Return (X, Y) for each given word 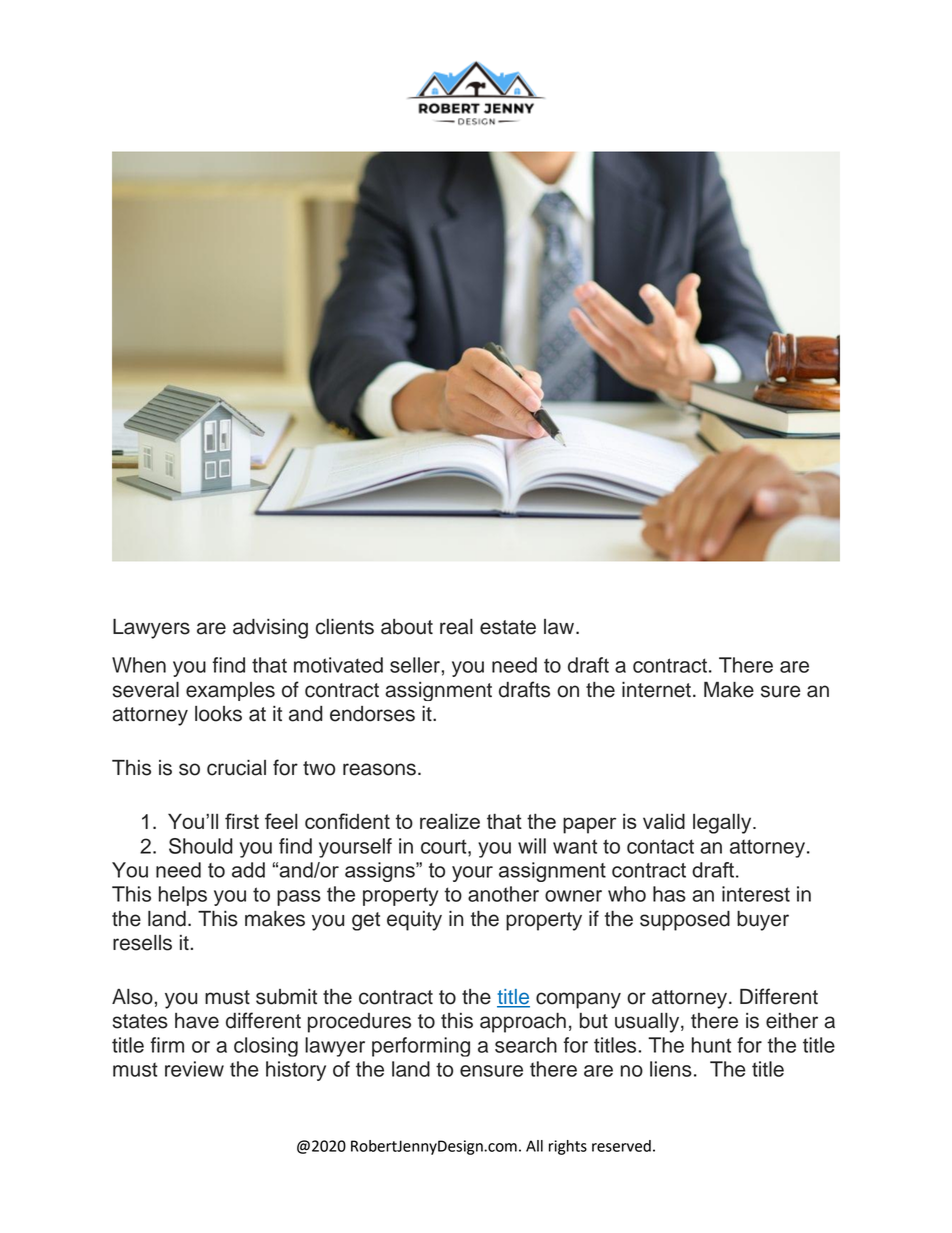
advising (270, 628)
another (503, 894)
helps (183, 896)
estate (508, 627)
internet (656, 690)
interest (756, 894)
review (194, 1069)
